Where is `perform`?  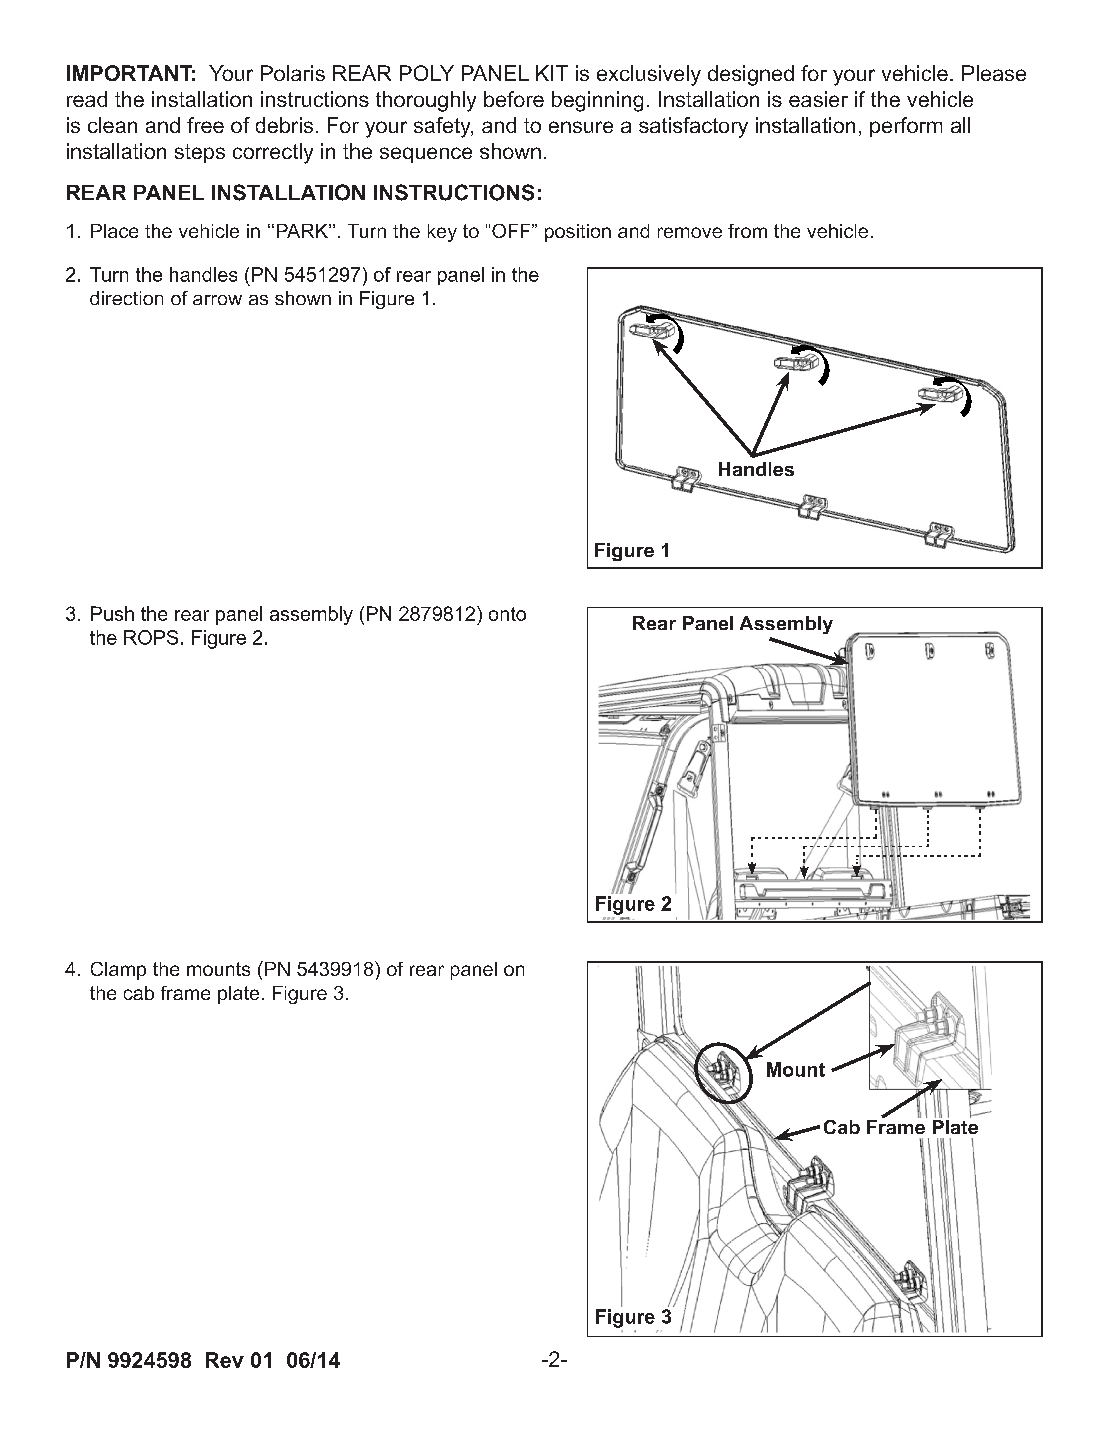 perform is located at coordinates (906, 127).
